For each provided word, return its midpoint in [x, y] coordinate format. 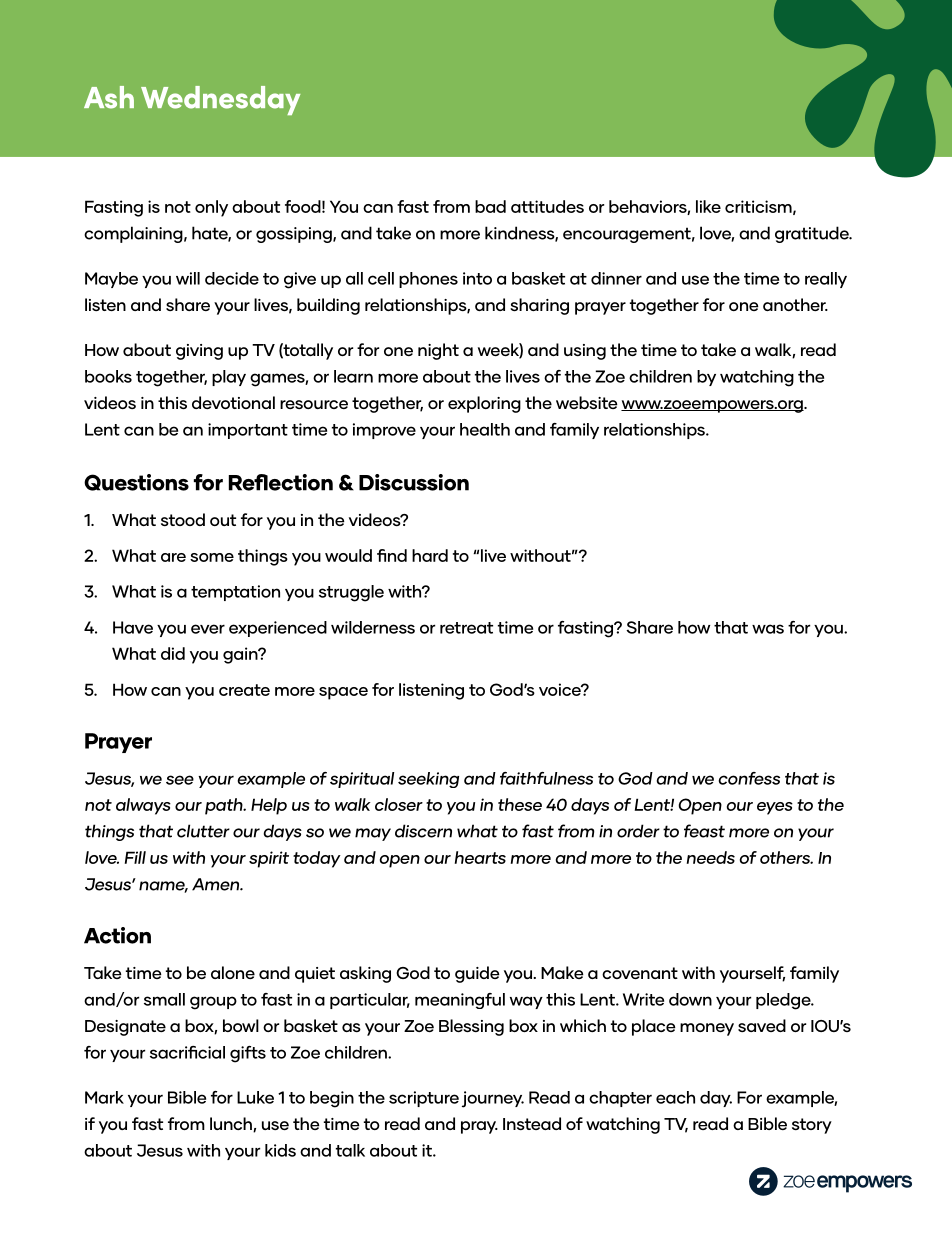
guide [477, 974]
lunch [232, 1124]
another [795, 304]
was [768, 629]
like [708, 206]
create [244, 690]
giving [199, 352]
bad [490, 206]
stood [183, 519]
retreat [466, 628]
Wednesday [220, 100]
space [343, 693]
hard [430, 555]
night [438, 351]
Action [117, 935]
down [690, 999]
